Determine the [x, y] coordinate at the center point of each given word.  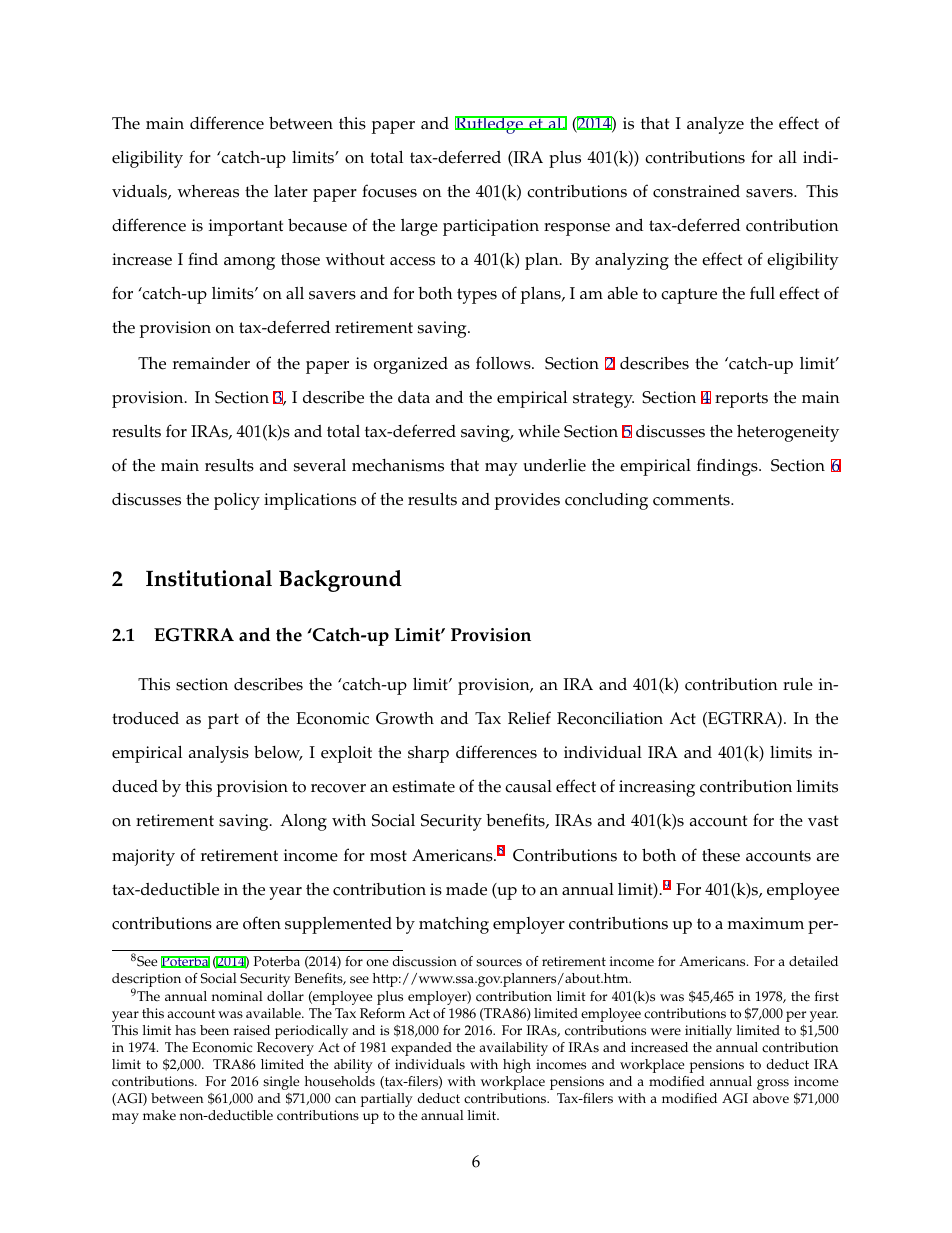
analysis [219, 754]
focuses [389, 191]
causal [528, 786]
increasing [657, 788]
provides [527, 501]
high [517, 1066]
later [291, 191]
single [281, 1083]
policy [237, 501]
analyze [715, 125]
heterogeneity [788, 433]
